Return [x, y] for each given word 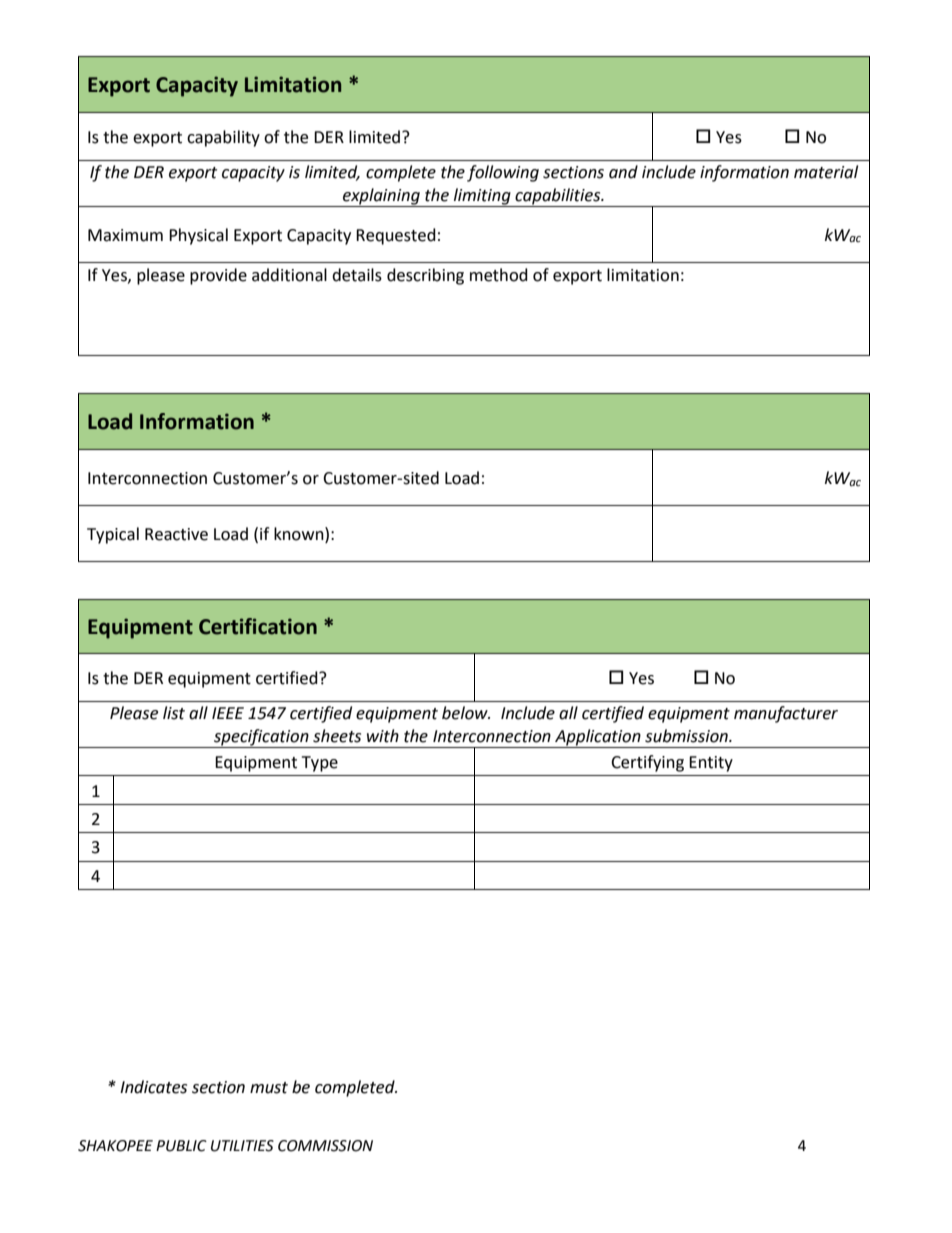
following [503, 173]
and [623, 172]
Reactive [176, 534]
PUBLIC [181, 1146]
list [174, 713]
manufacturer [786, 714]
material [826, 172]
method [499, 275]
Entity [711, 764]
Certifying [647, 763]
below [466, 713]
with [383, 736]
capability [223, 138]
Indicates [153, 1087]
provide [218, 276]
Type [320, 764]
